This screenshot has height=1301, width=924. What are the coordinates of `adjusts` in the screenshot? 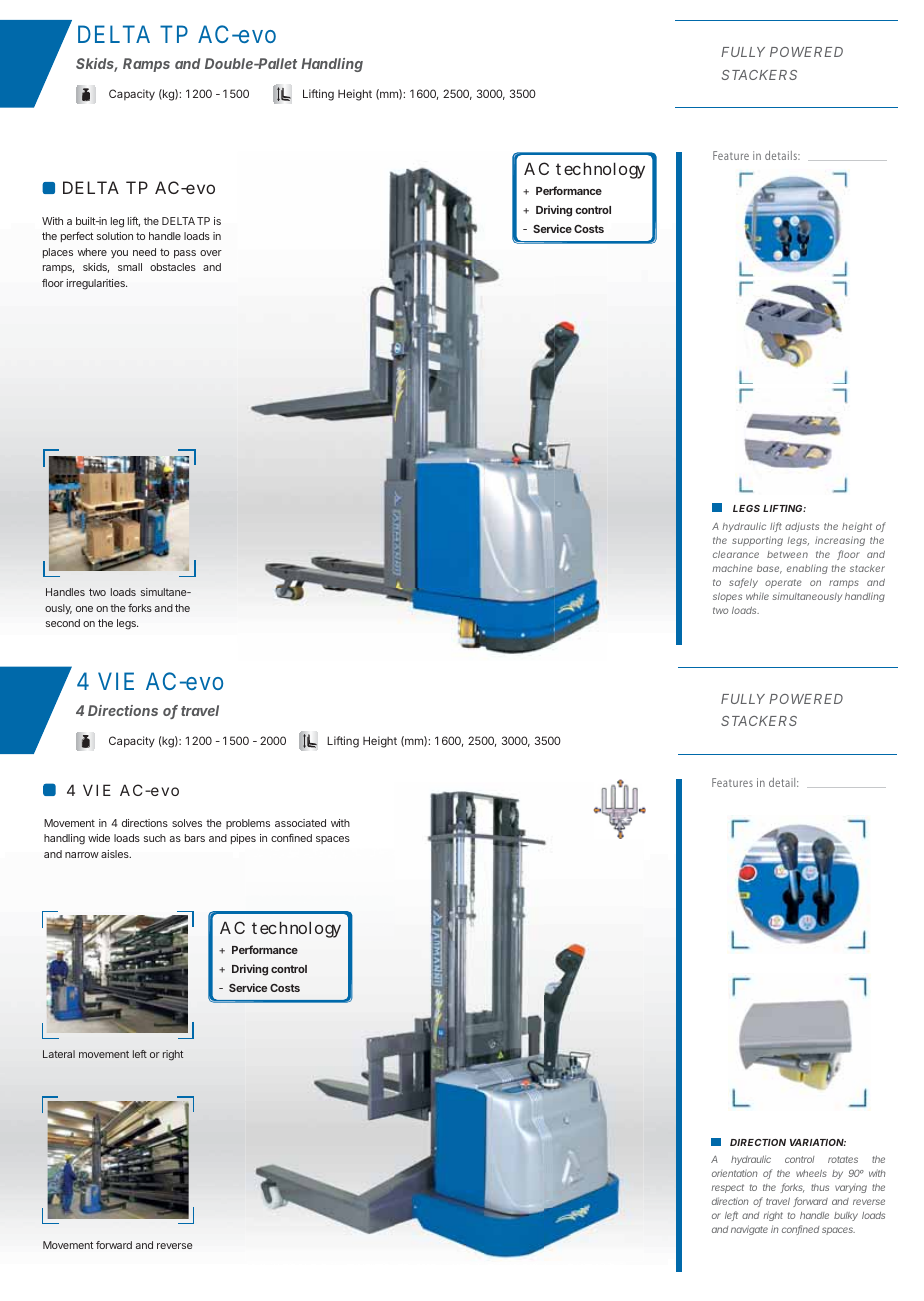 It's located at (802, 527).
